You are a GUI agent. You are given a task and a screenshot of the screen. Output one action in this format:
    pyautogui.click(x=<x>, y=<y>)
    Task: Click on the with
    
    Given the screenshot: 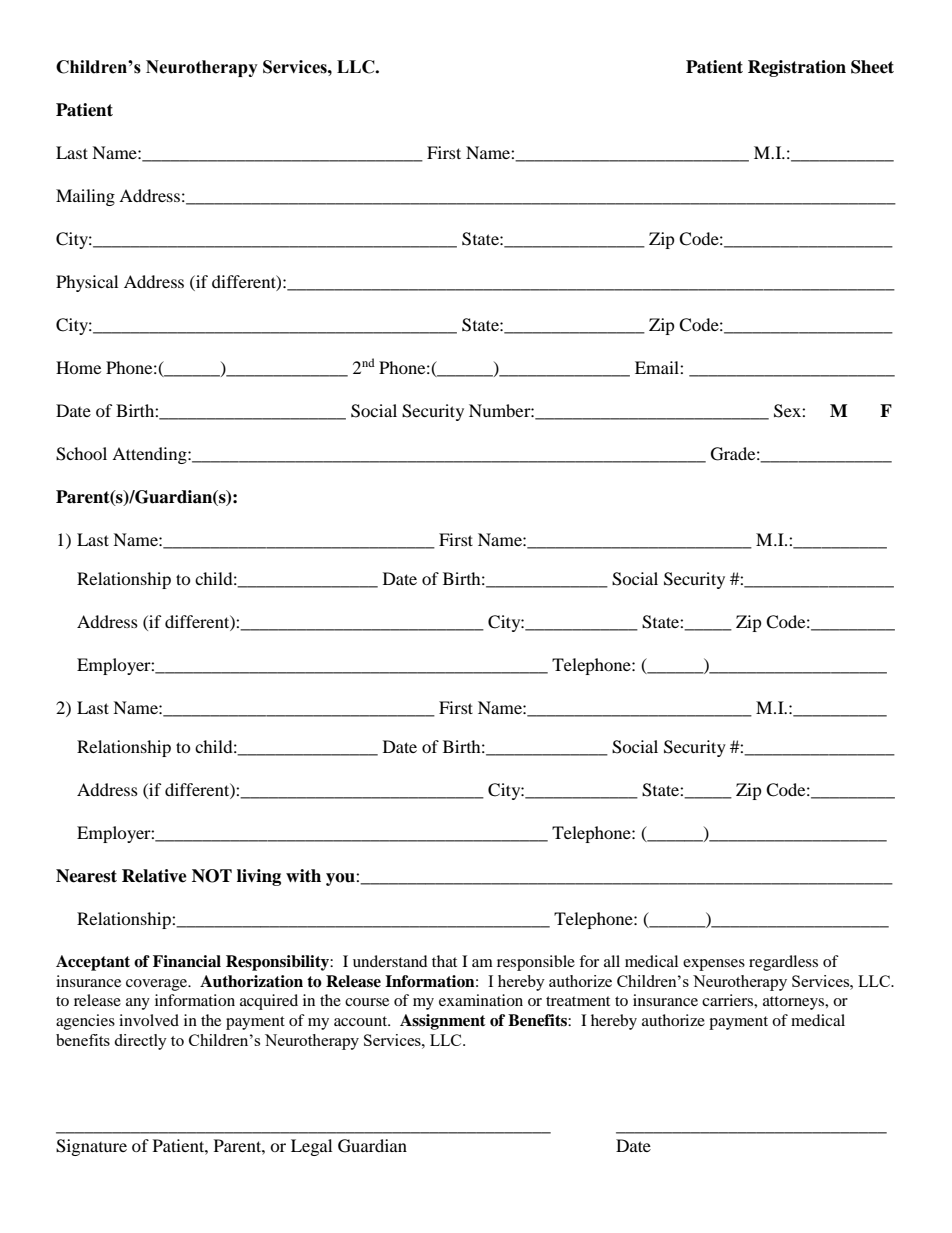 What is the action you would take?
    pyautogui.click(x=303, y=875)
